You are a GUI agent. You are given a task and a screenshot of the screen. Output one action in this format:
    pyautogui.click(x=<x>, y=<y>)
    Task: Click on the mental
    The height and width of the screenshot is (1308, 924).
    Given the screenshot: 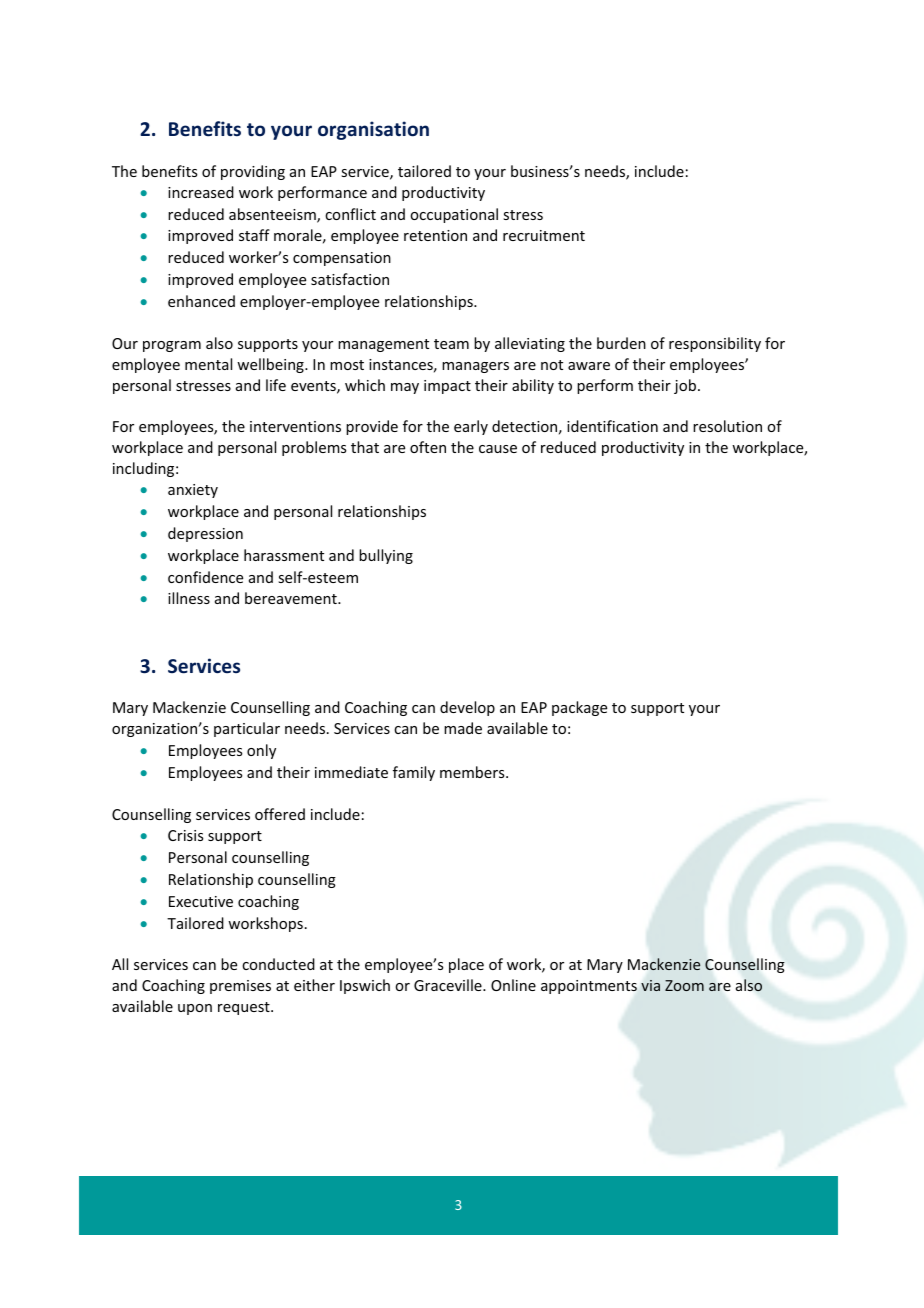 What is the action you would take?
    pyautogui.click(x=208, y=364)
